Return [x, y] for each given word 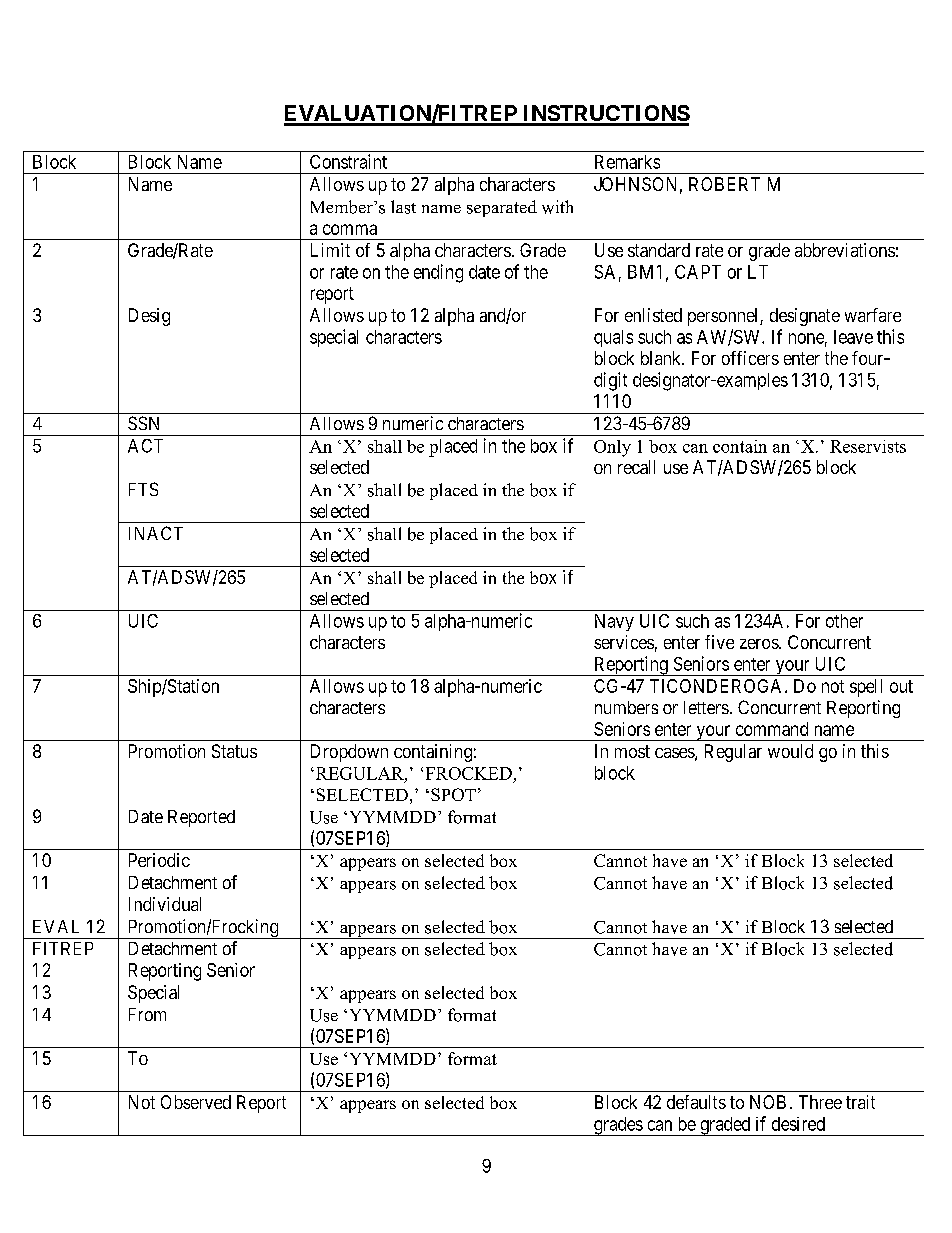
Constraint [348, 161]
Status [234, 751]
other [844, 621]
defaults [696, 1102]
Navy [614, 622]
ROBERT [724, 184]
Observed [196, 1102]
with [557, 207]
